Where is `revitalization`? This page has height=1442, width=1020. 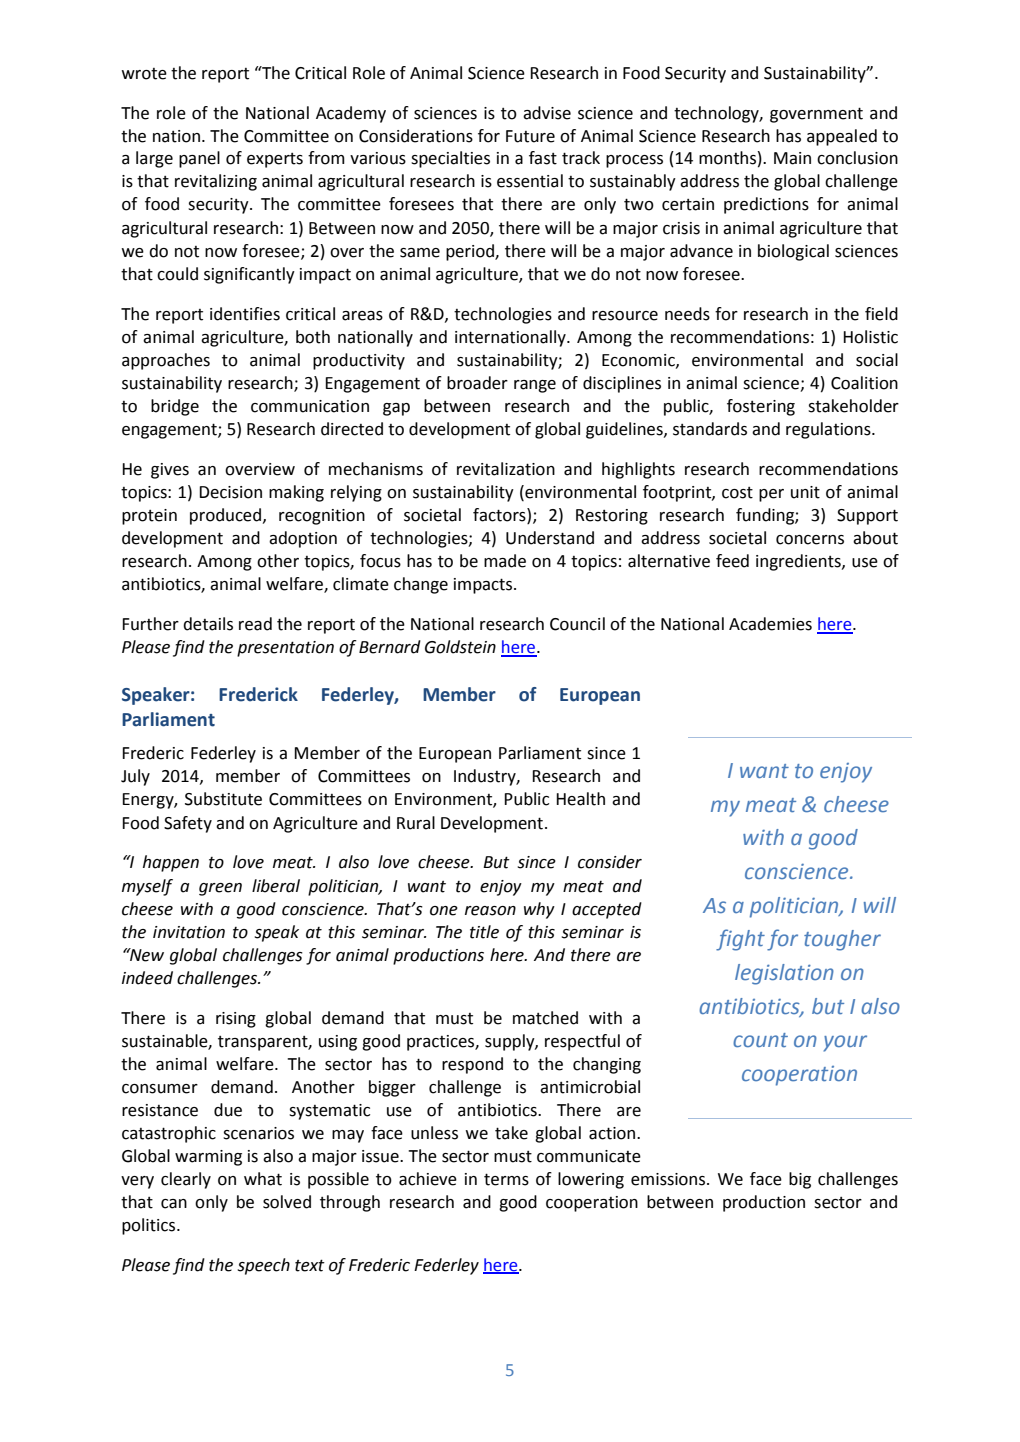
revitalization is located at coordinates (506, 469).
